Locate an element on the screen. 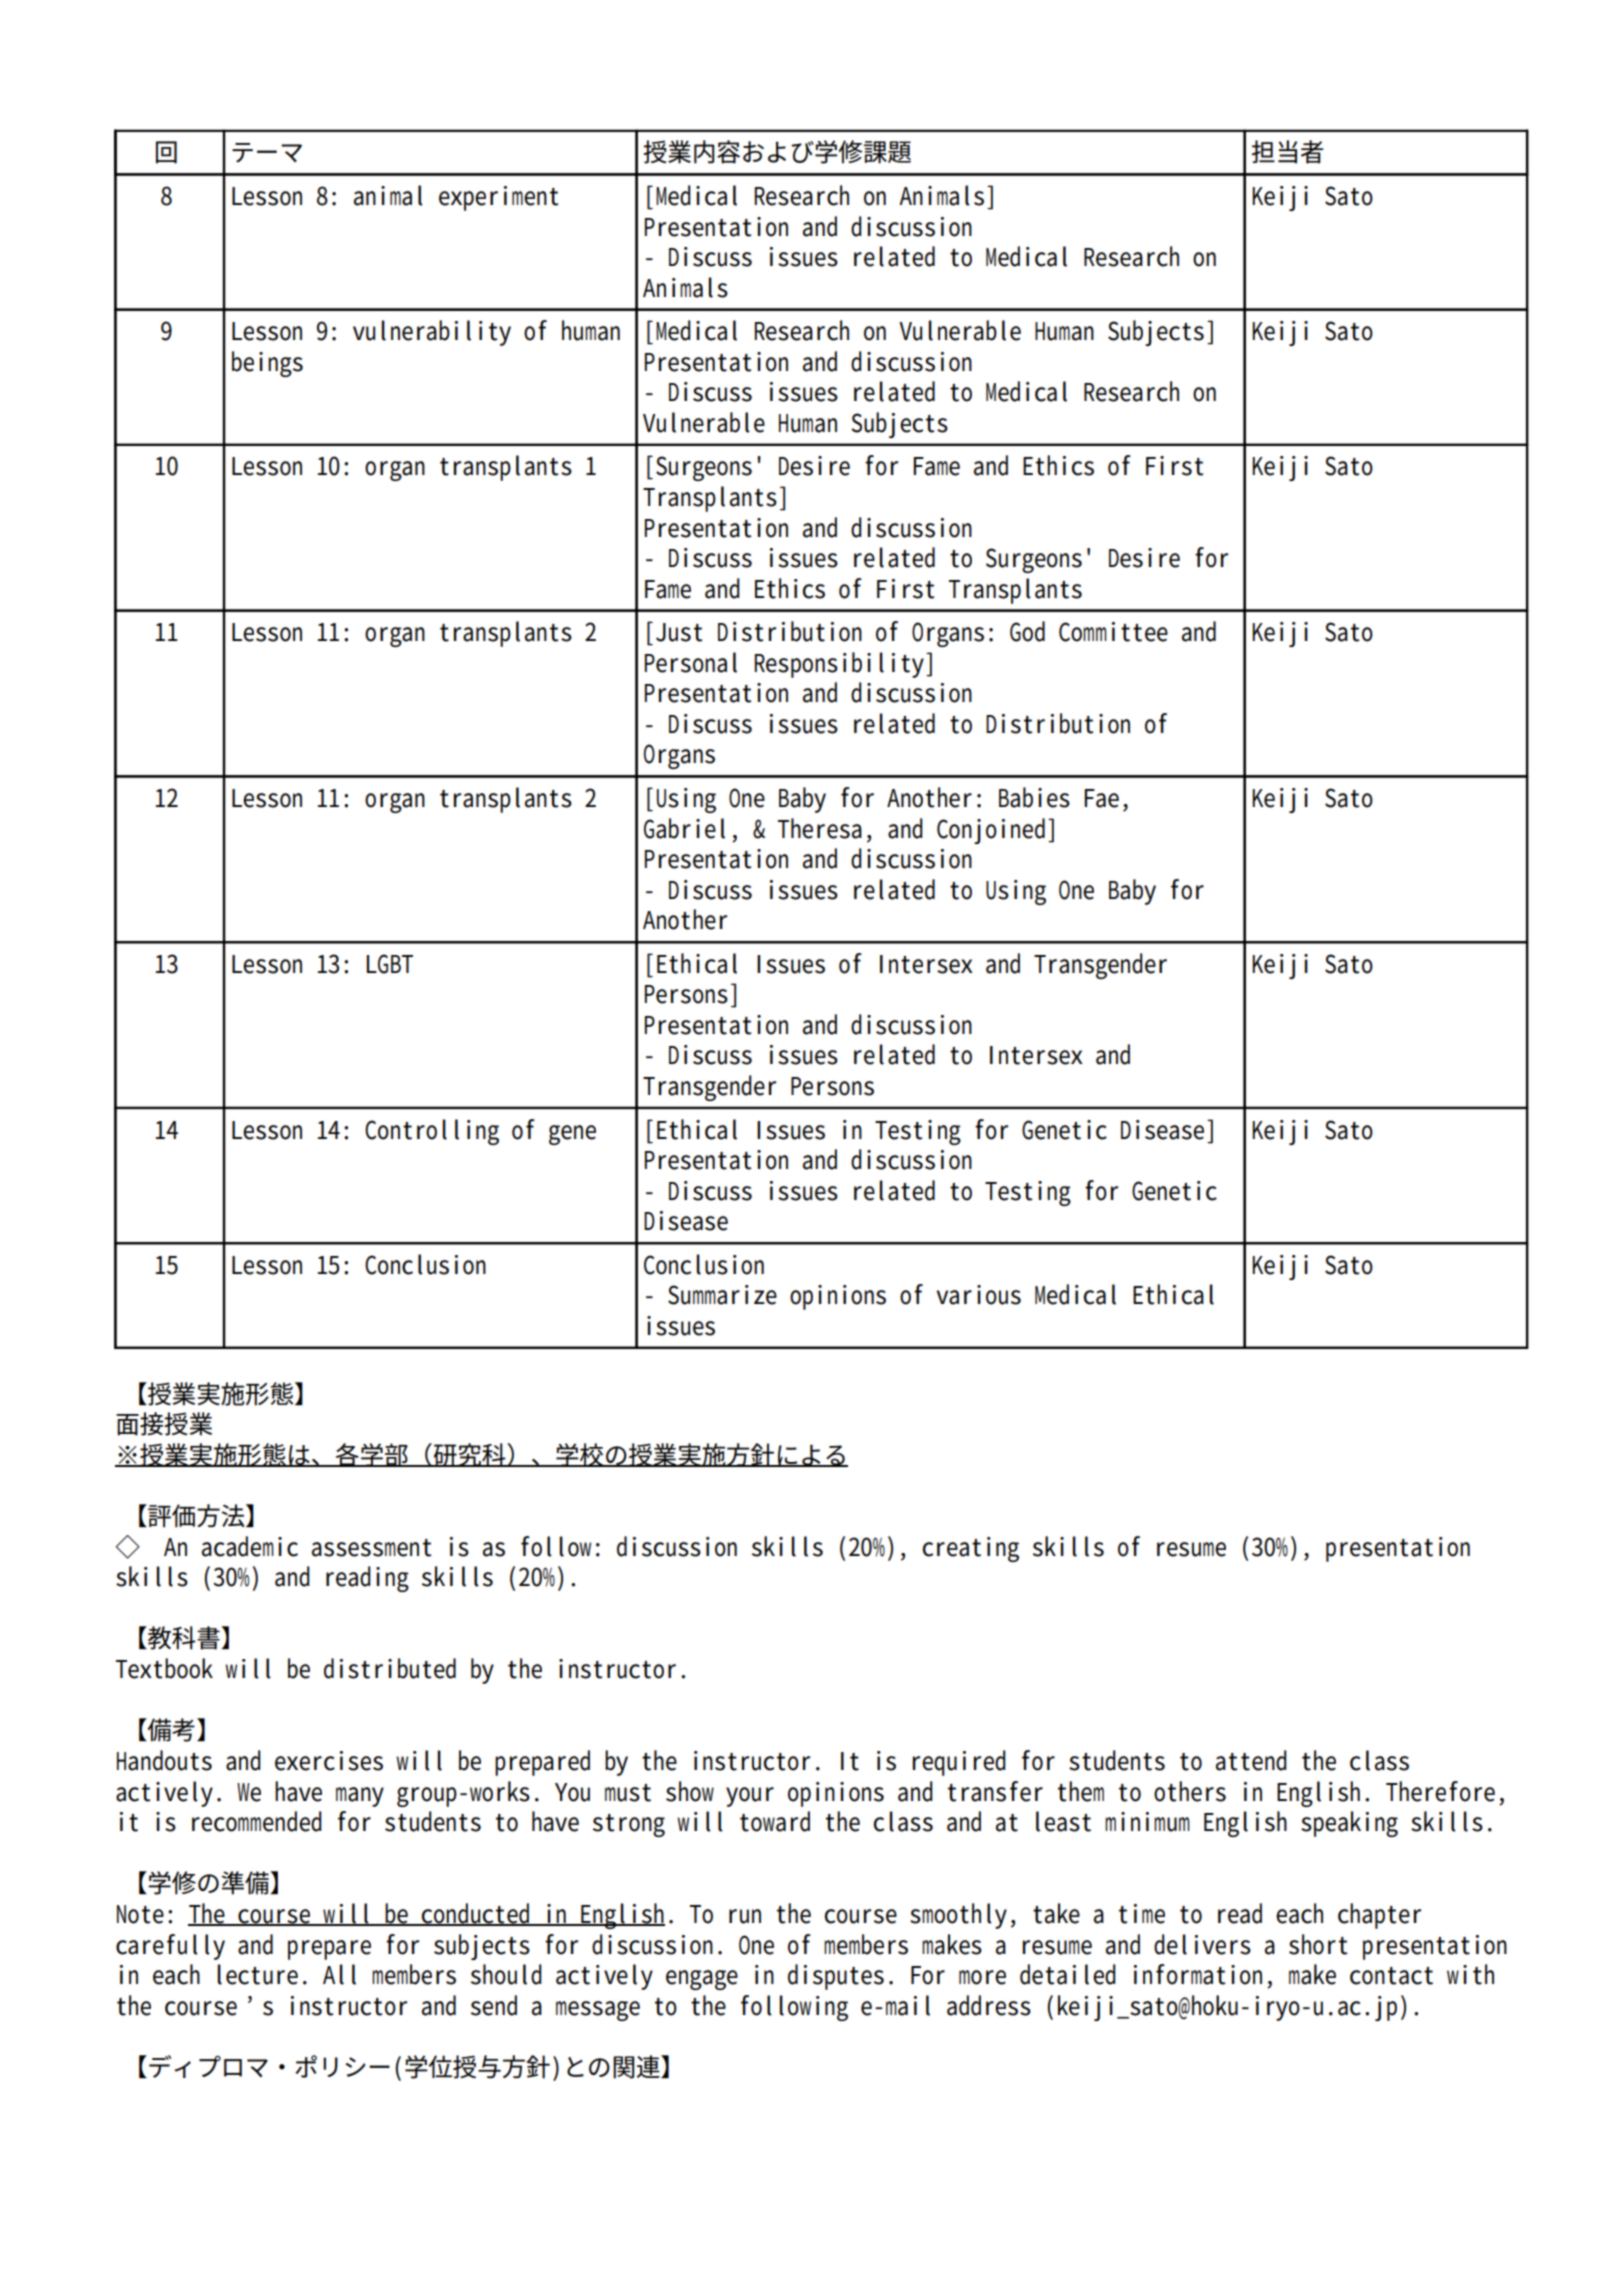 This screenshot has width=1616, height=2286. experiment is located at coordinates (499, 198).
